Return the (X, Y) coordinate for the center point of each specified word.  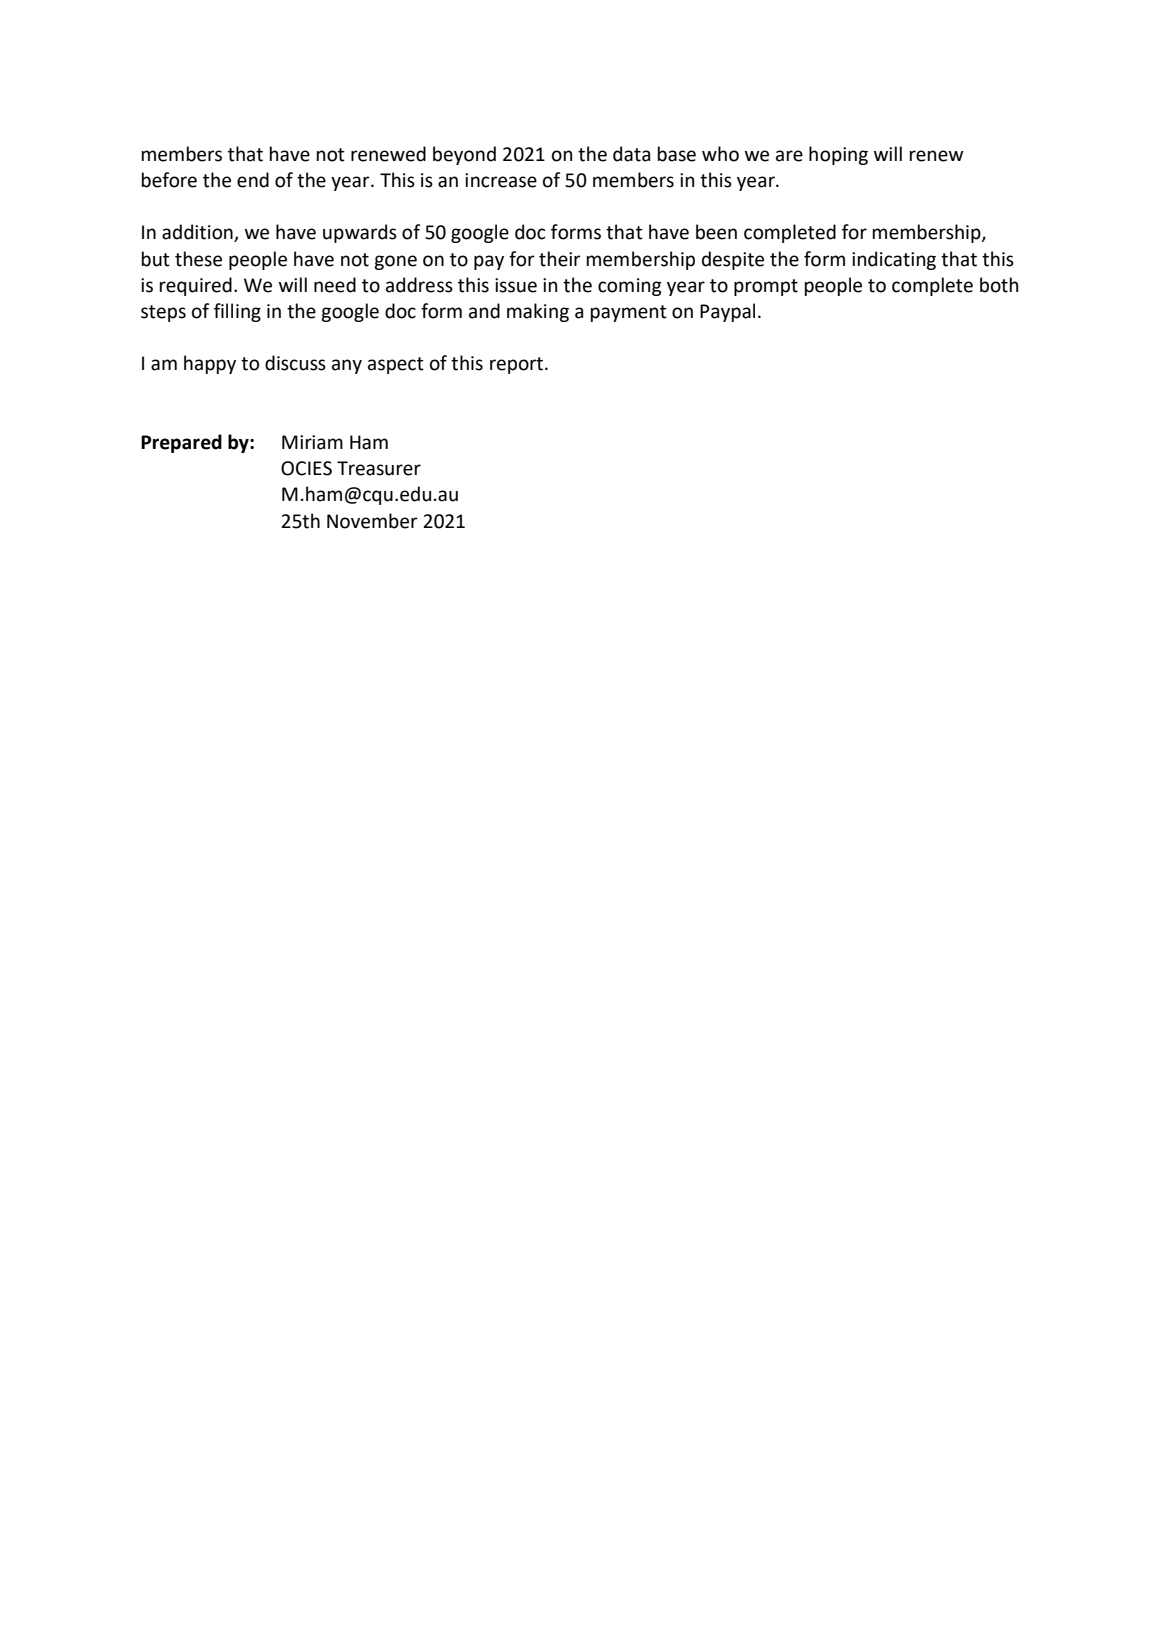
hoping (838, 155)
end (253, 180)
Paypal (727, 312)
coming (630, 287)
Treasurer (379, 468)
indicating (894, 260)
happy (210, 364)
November (372, 521)
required (196, 286)
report (518, 365)
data (631, 154)
